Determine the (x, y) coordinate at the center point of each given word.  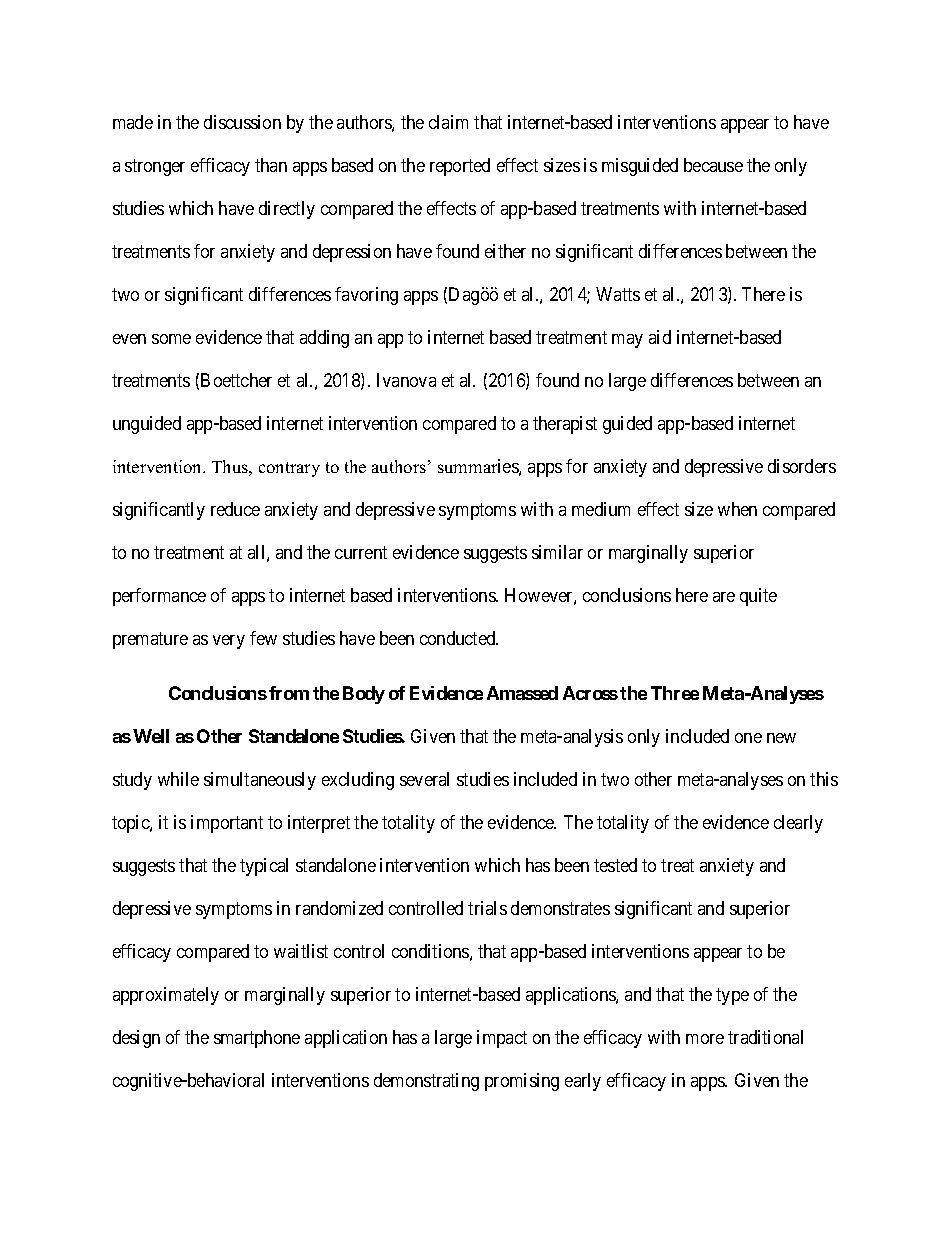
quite (758, 597)
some (171, 339)
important (227, 824)
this (824, 779)
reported (460, 167)
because (713, 165)
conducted (459, 638)
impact (502, 1039)
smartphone (257, 1039)
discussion (242, 122)
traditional (765, 1037)
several (424, 779)
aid (660, 337)
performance (159, 597)
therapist (565, 425)
